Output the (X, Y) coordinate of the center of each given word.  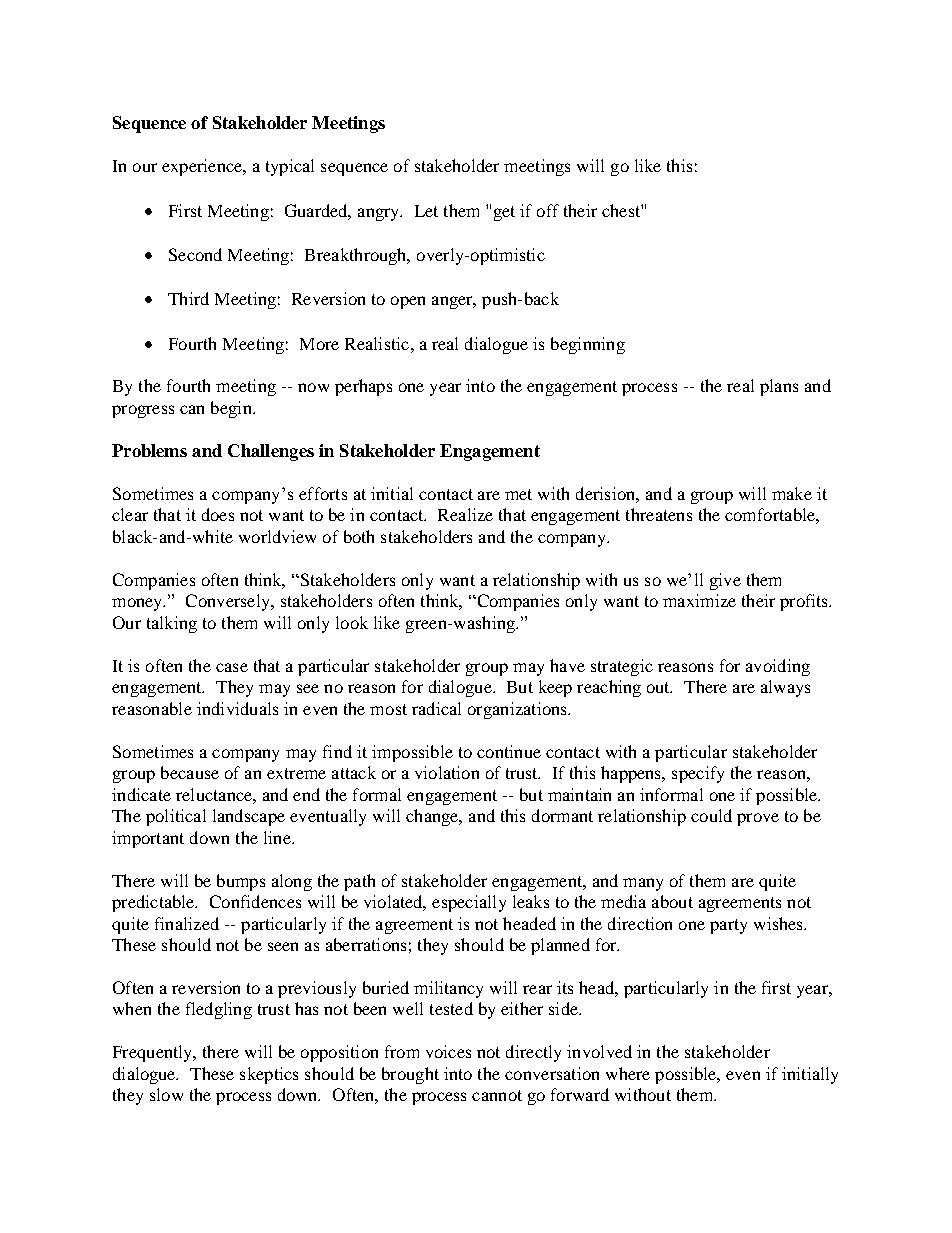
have (567, 665)
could (711, 815)
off (548, 210)
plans (779, 387)
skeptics (269, 1075)
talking (172, 624)
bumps (241, 882)
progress (143, 411)
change (433, 817)
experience (203, 167)
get (504, 213)
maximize (699, 600)
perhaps (363, 387)
